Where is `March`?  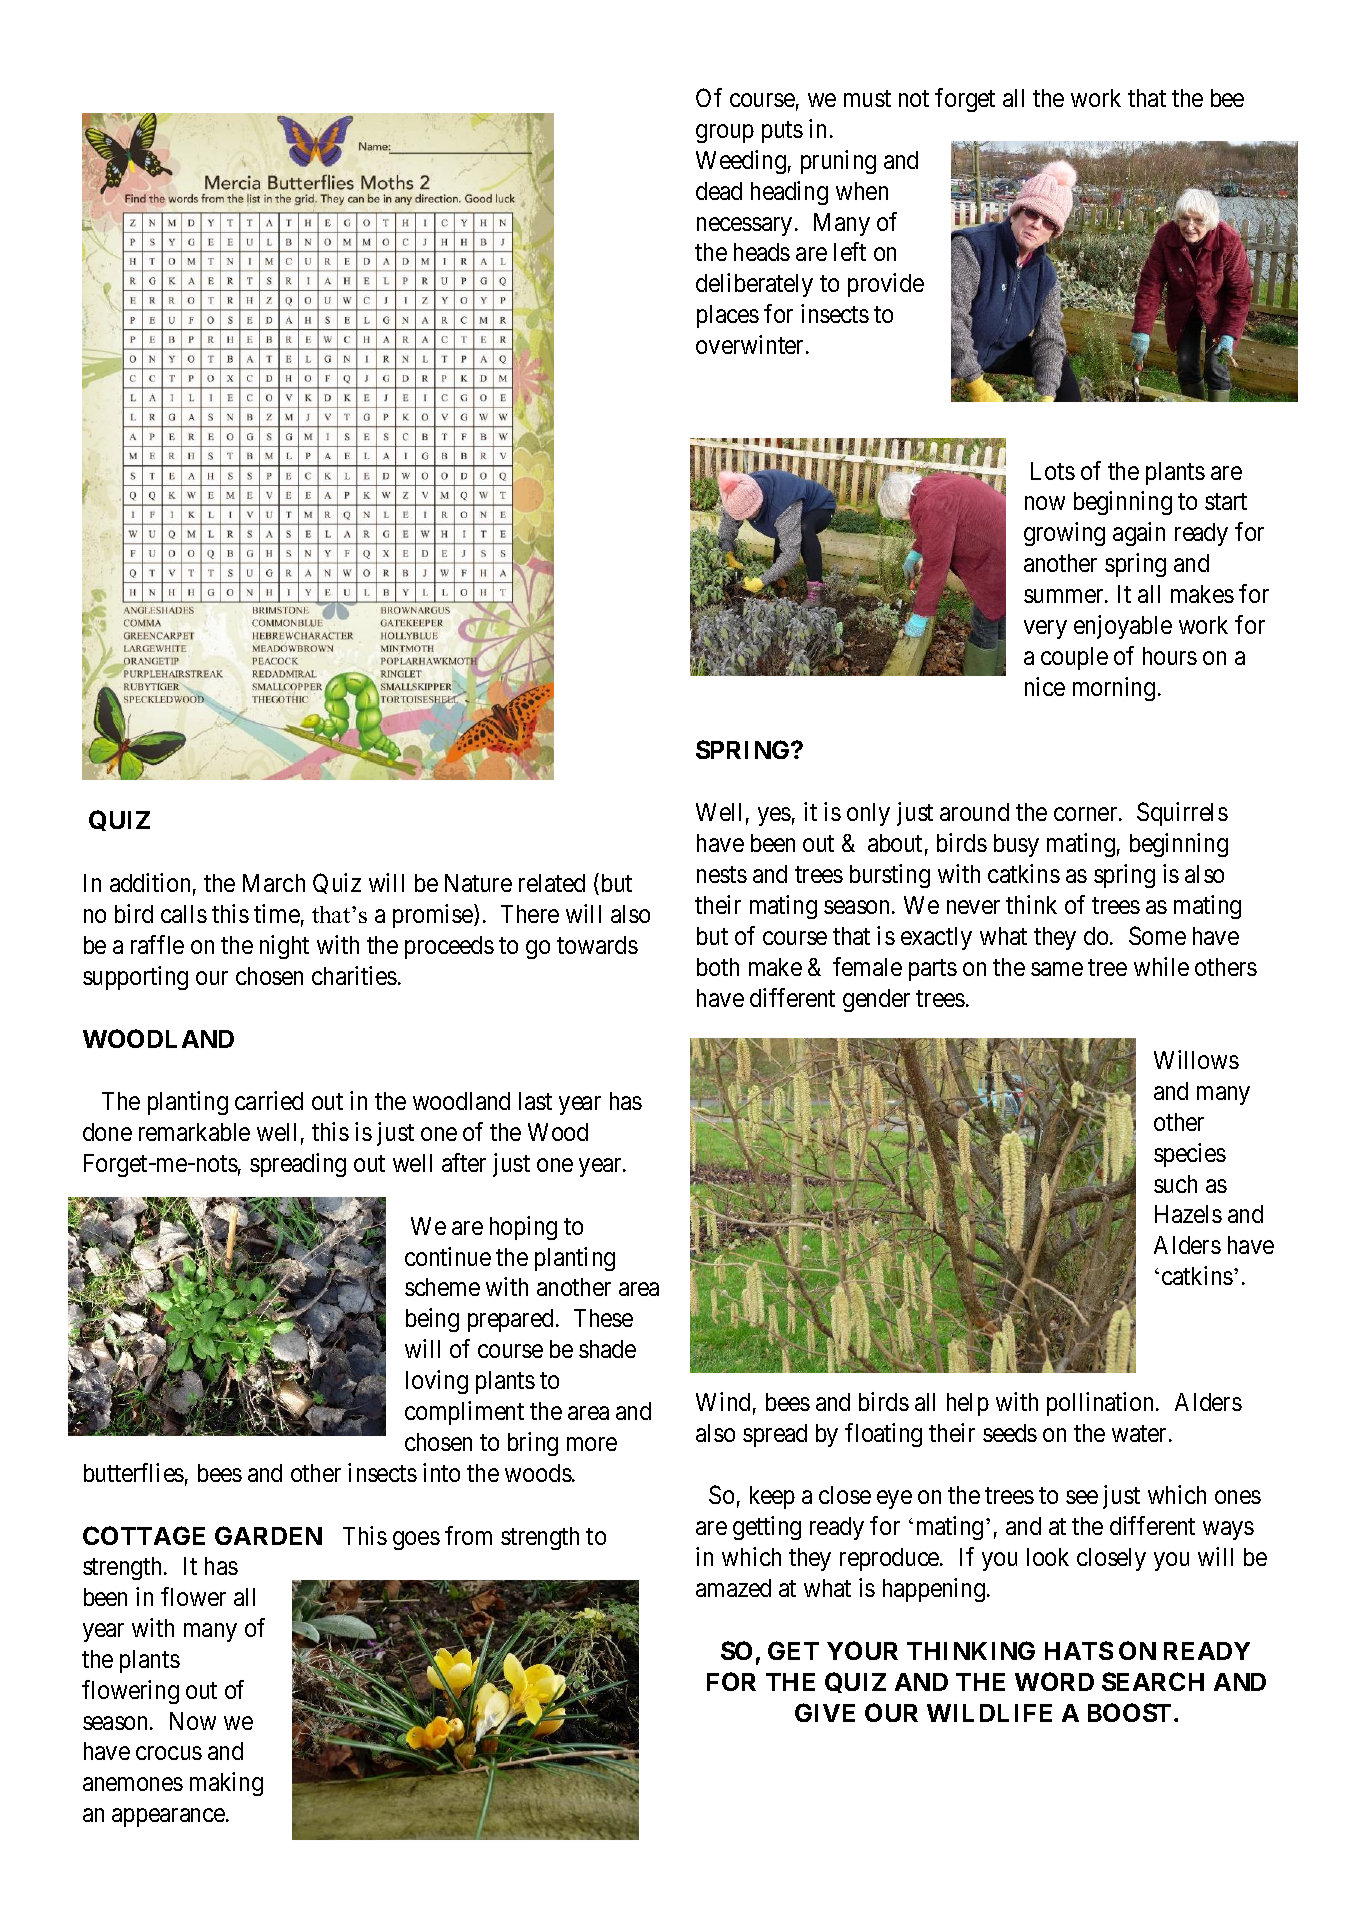 March is located at coordinates (274, 883).
